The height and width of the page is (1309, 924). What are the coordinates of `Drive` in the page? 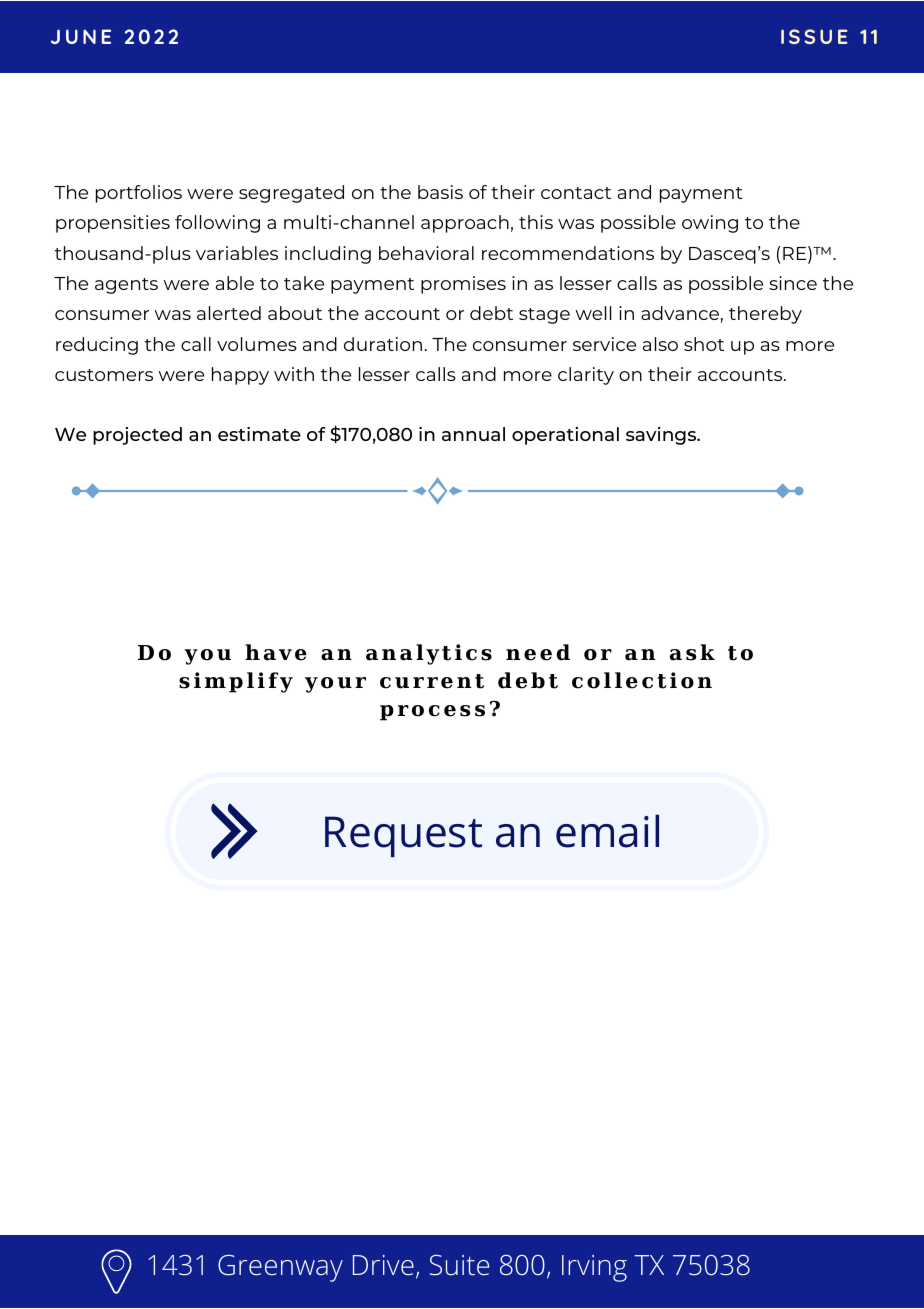 It's located at (383, 1265).
